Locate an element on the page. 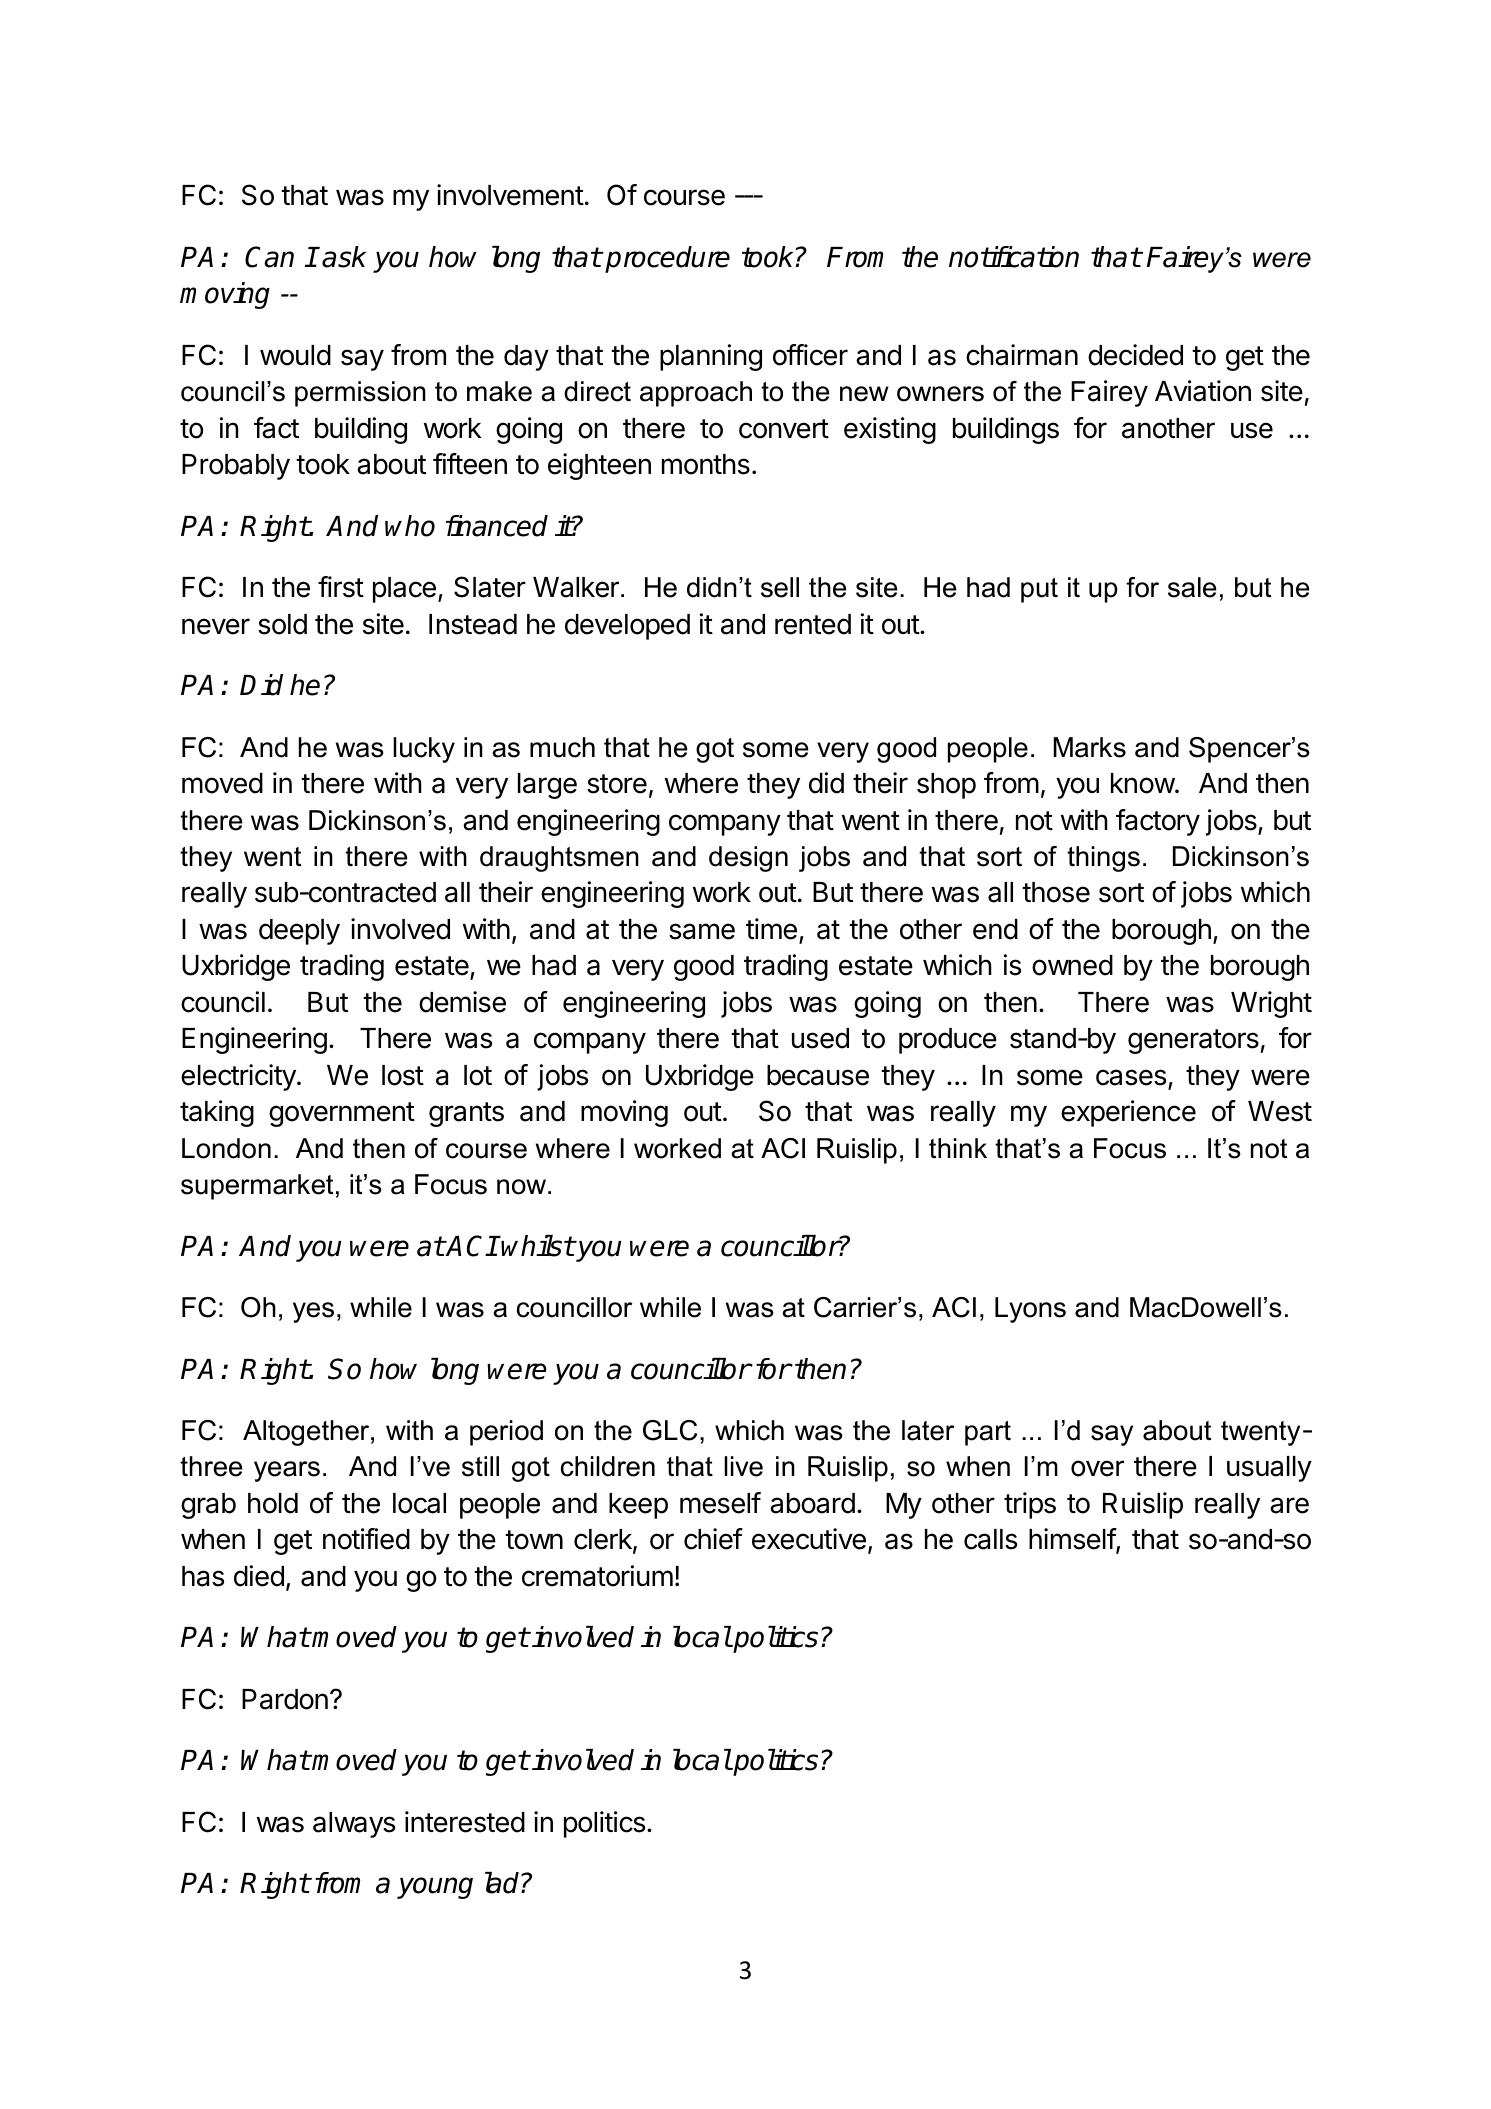 This page has height=2109, width=1491. lost is located at coordinates (403, 1075).
